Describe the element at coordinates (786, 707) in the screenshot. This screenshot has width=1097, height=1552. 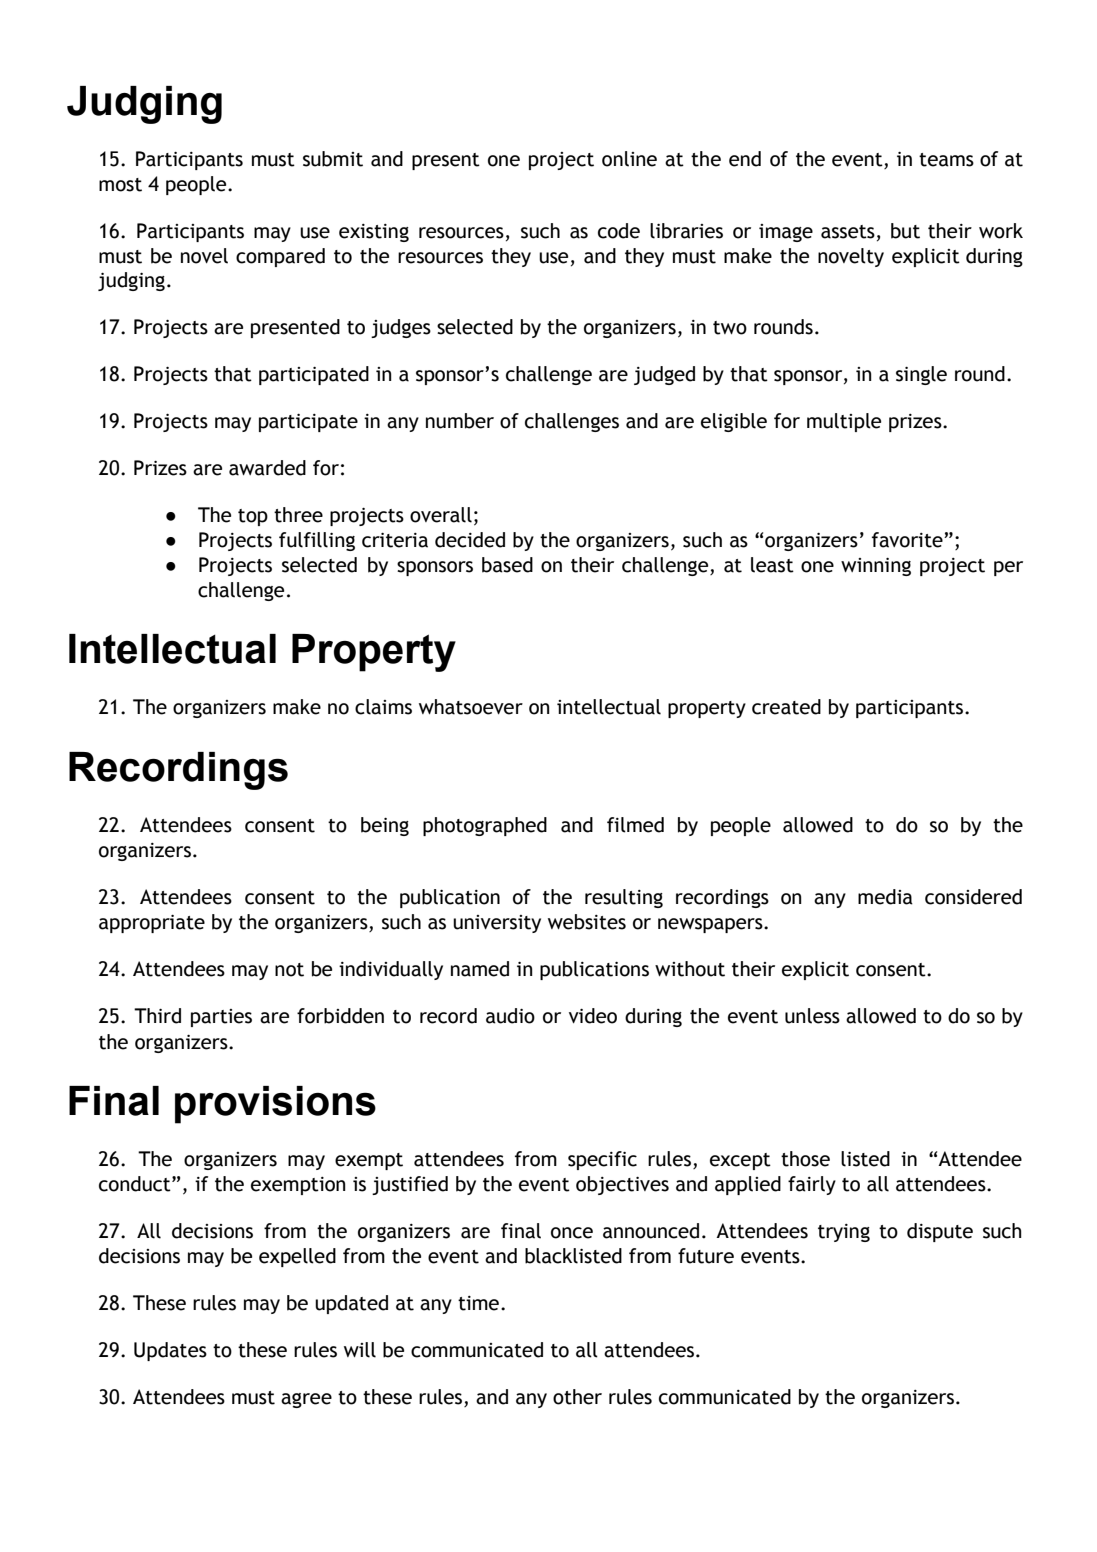
I see `created` at that location.
